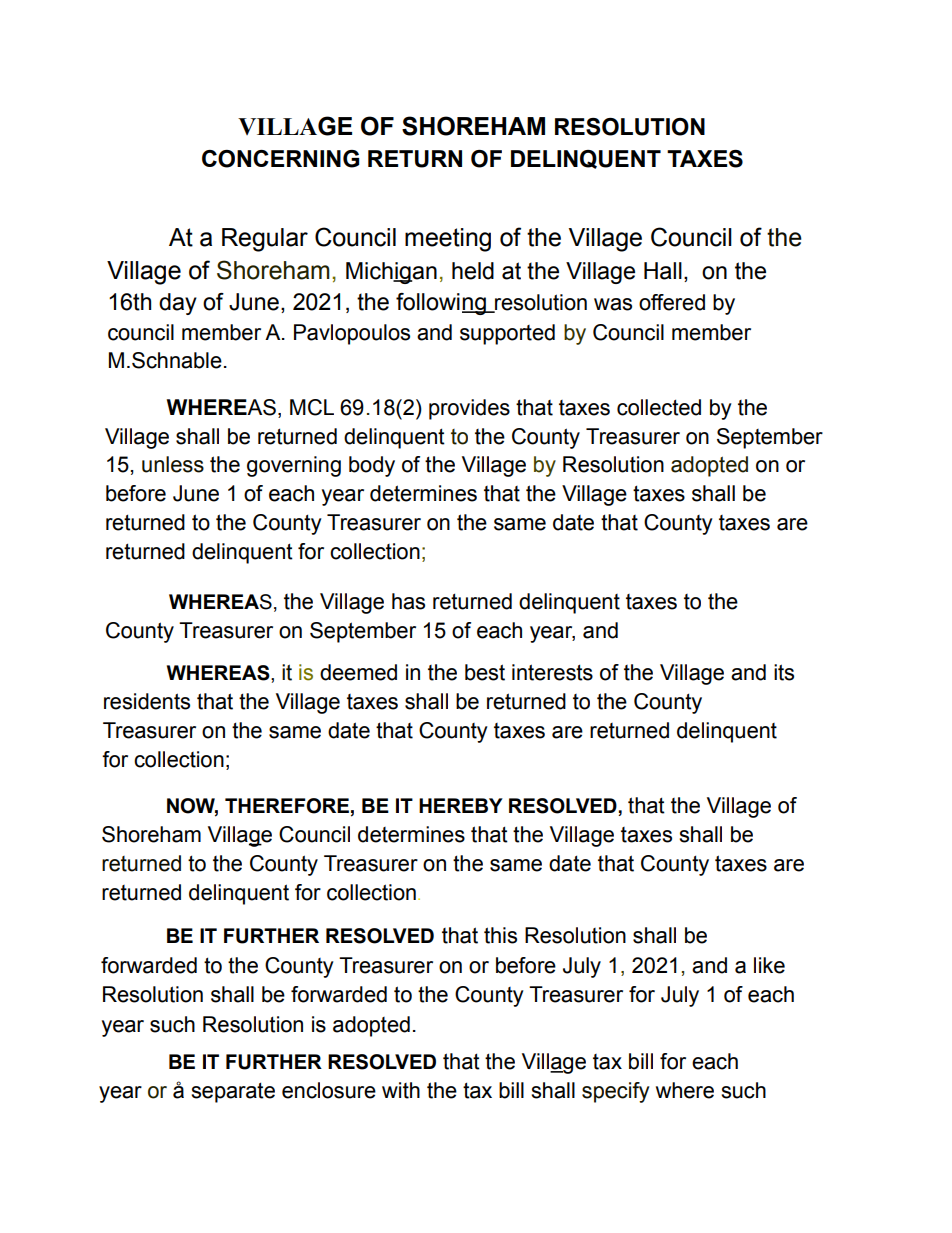  I want to click on has, so click(408, 601).
